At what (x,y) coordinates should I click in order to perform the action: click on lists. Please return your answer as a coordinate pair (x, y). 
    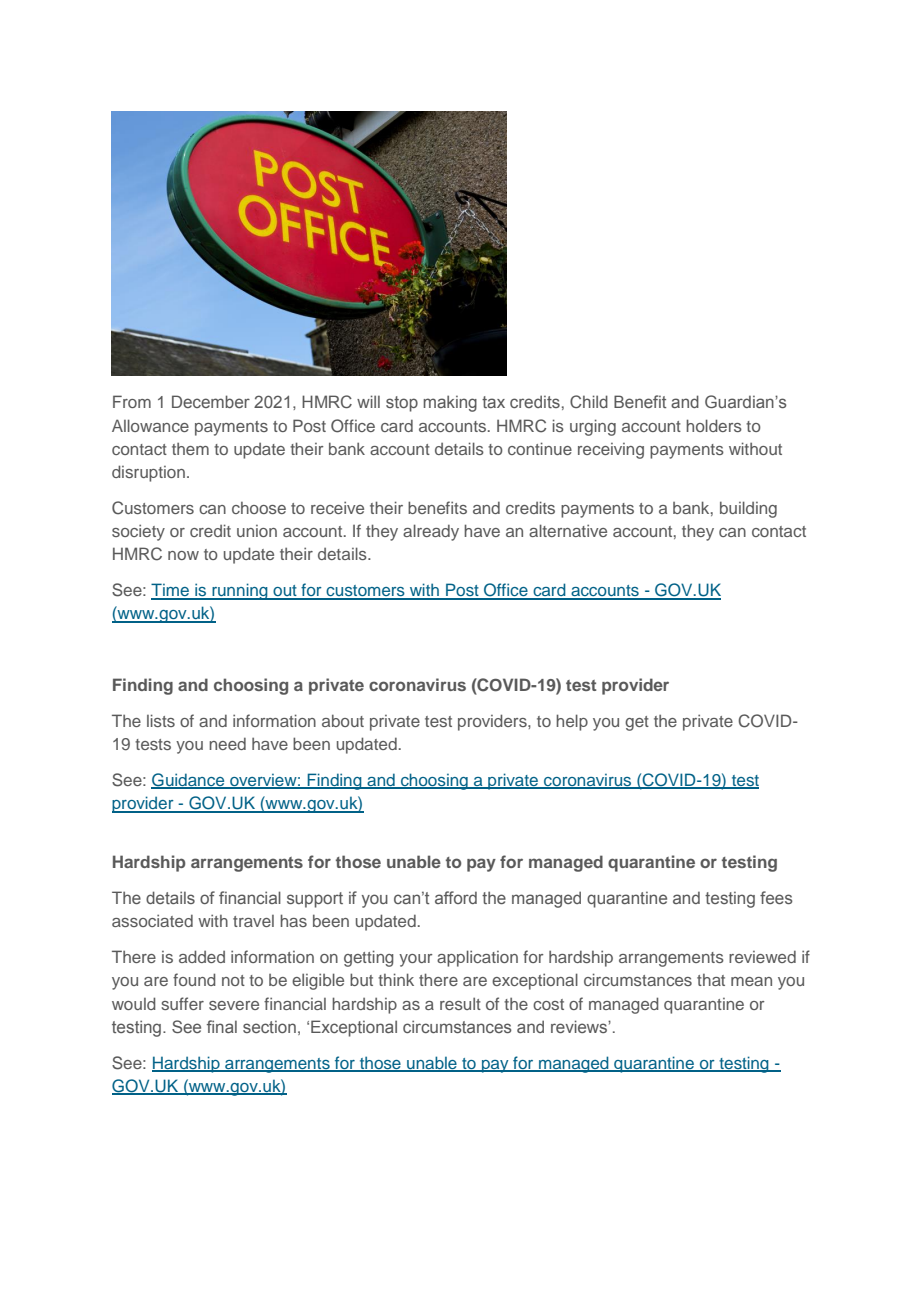
    Looking at the image, I should click on (161, 720).
